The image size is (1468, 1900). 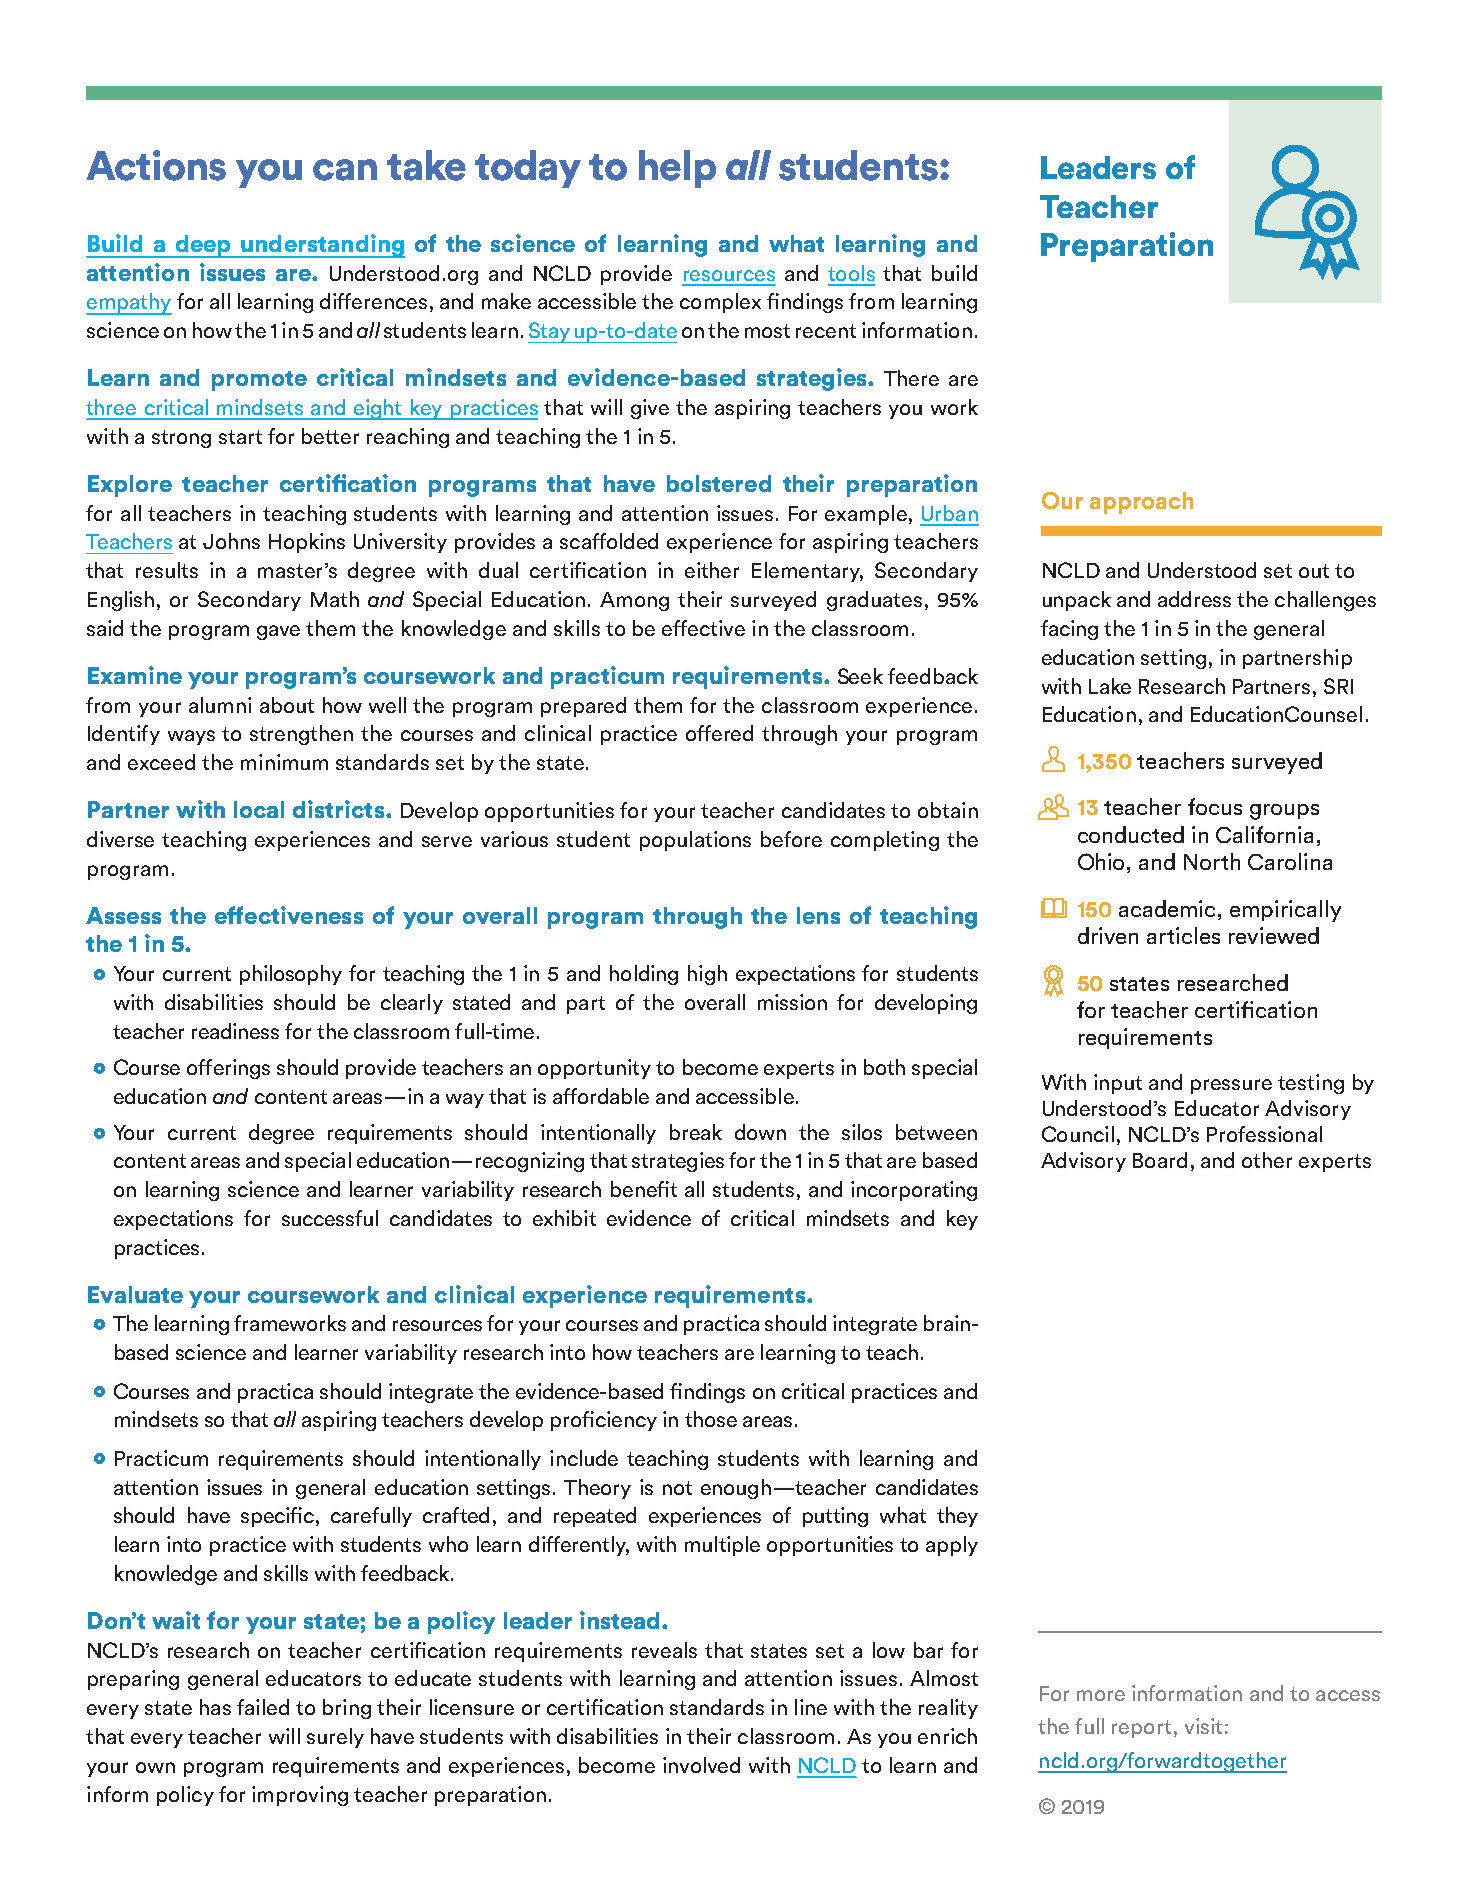 What do you see at coordinates (263, 1707) in the screenshot?
I see `failed` at bounding box center [263, 1707].
